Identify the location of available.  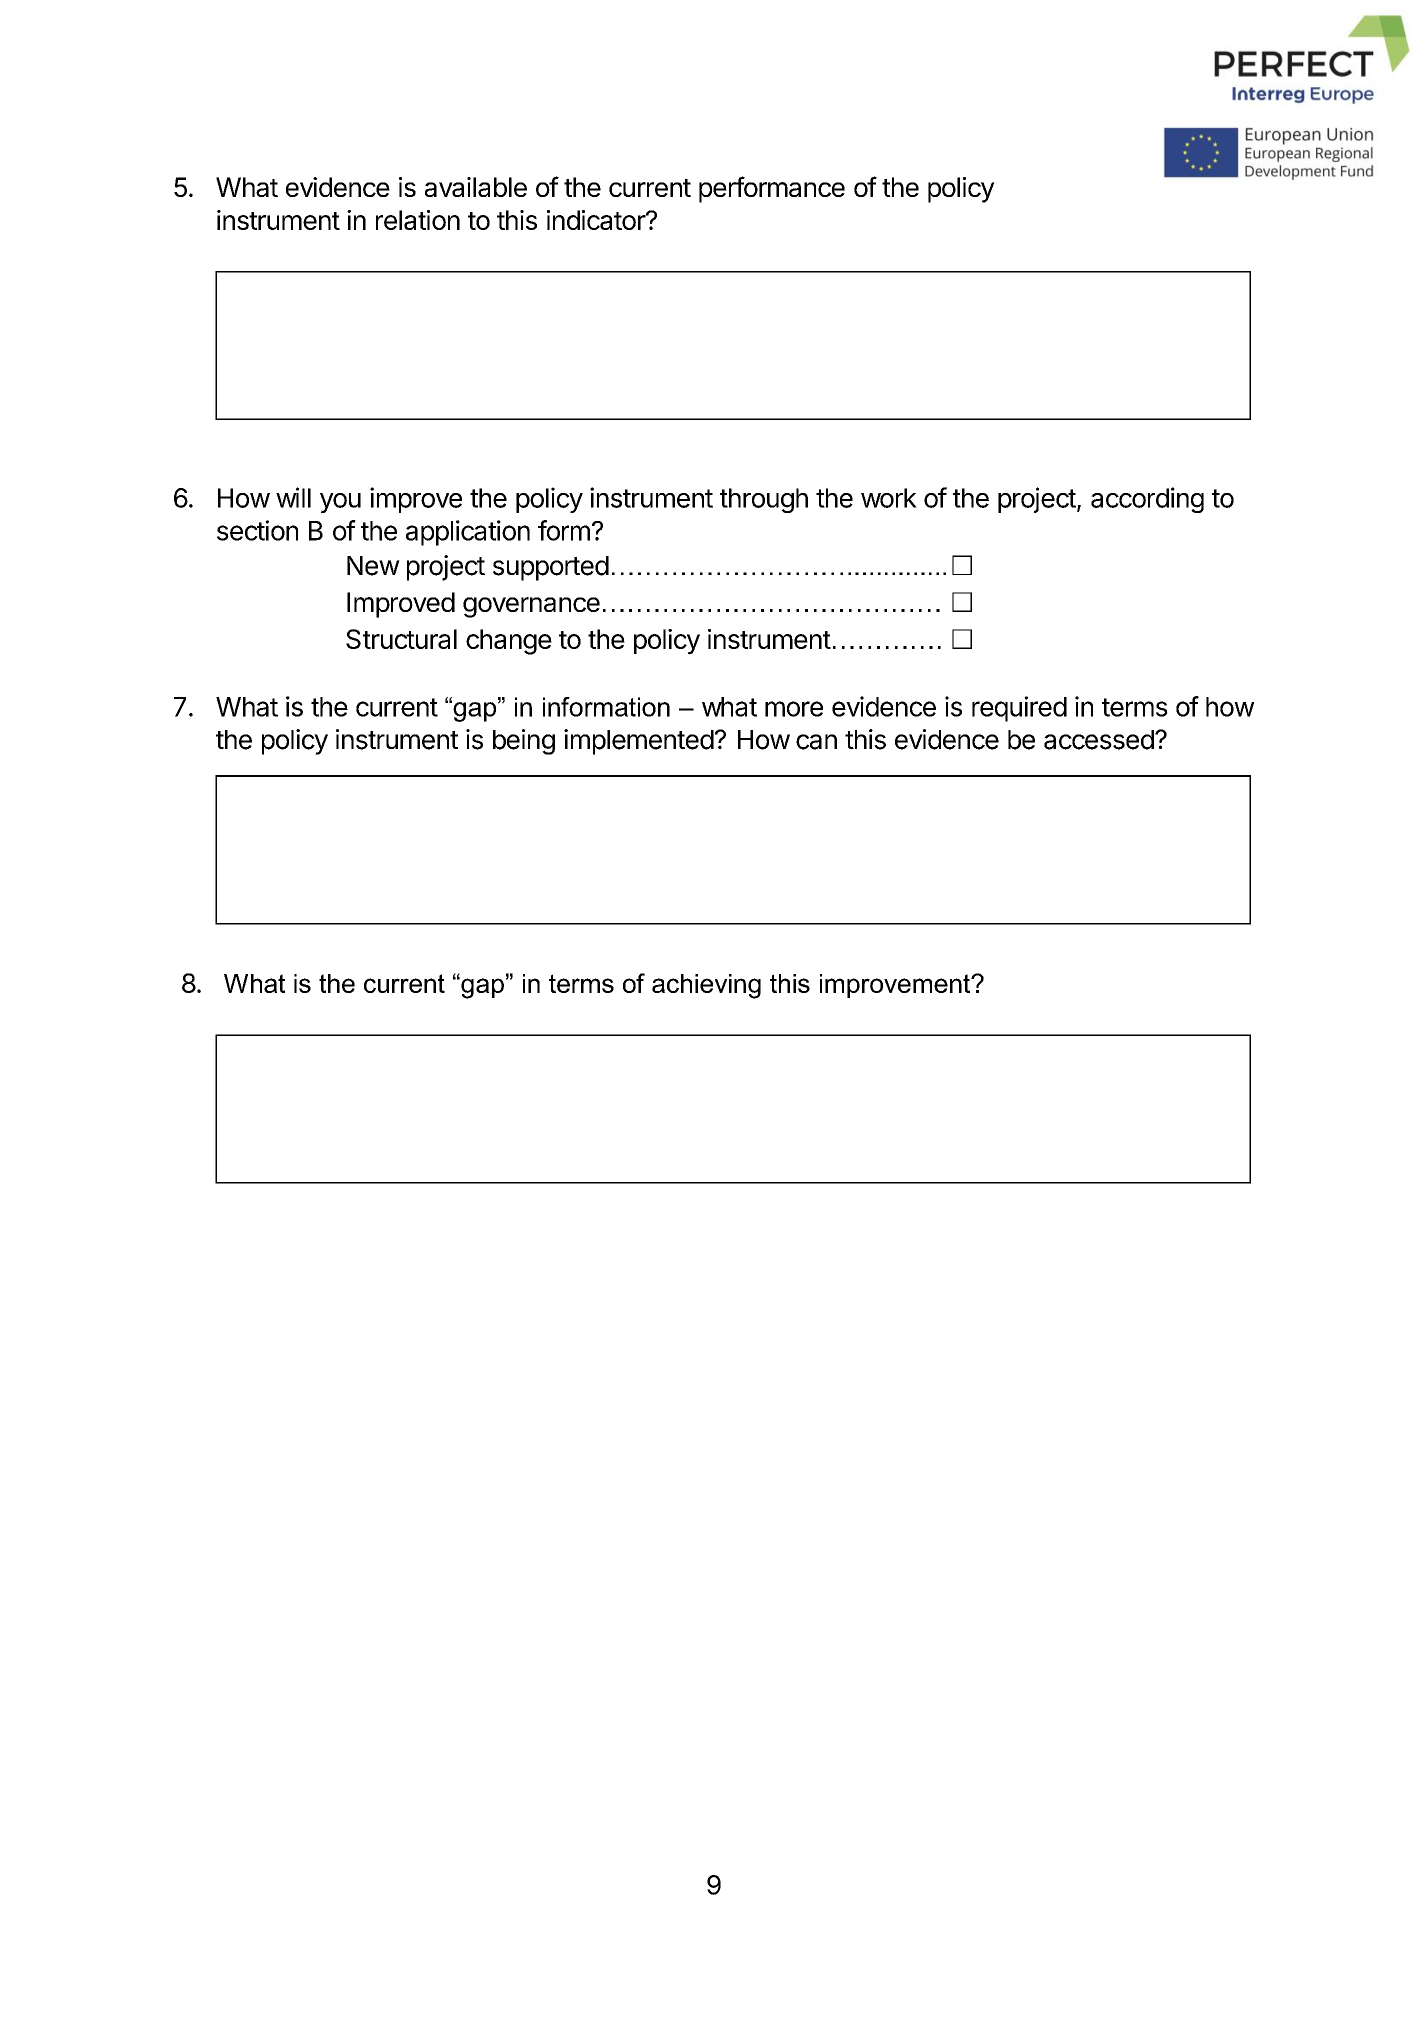
(476, 187).
